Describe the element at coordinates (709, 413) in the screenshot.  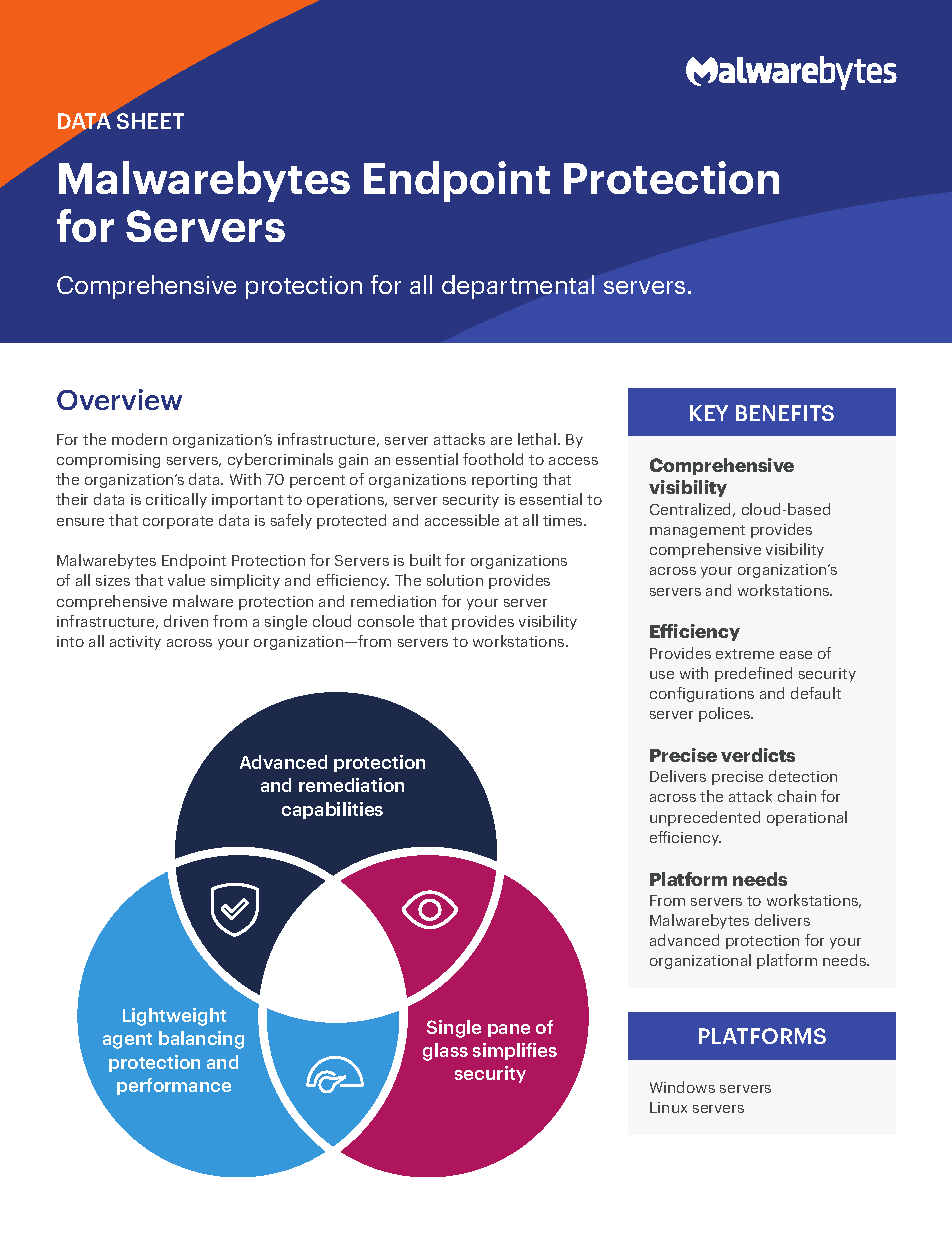
I see `KEY` at that location.
